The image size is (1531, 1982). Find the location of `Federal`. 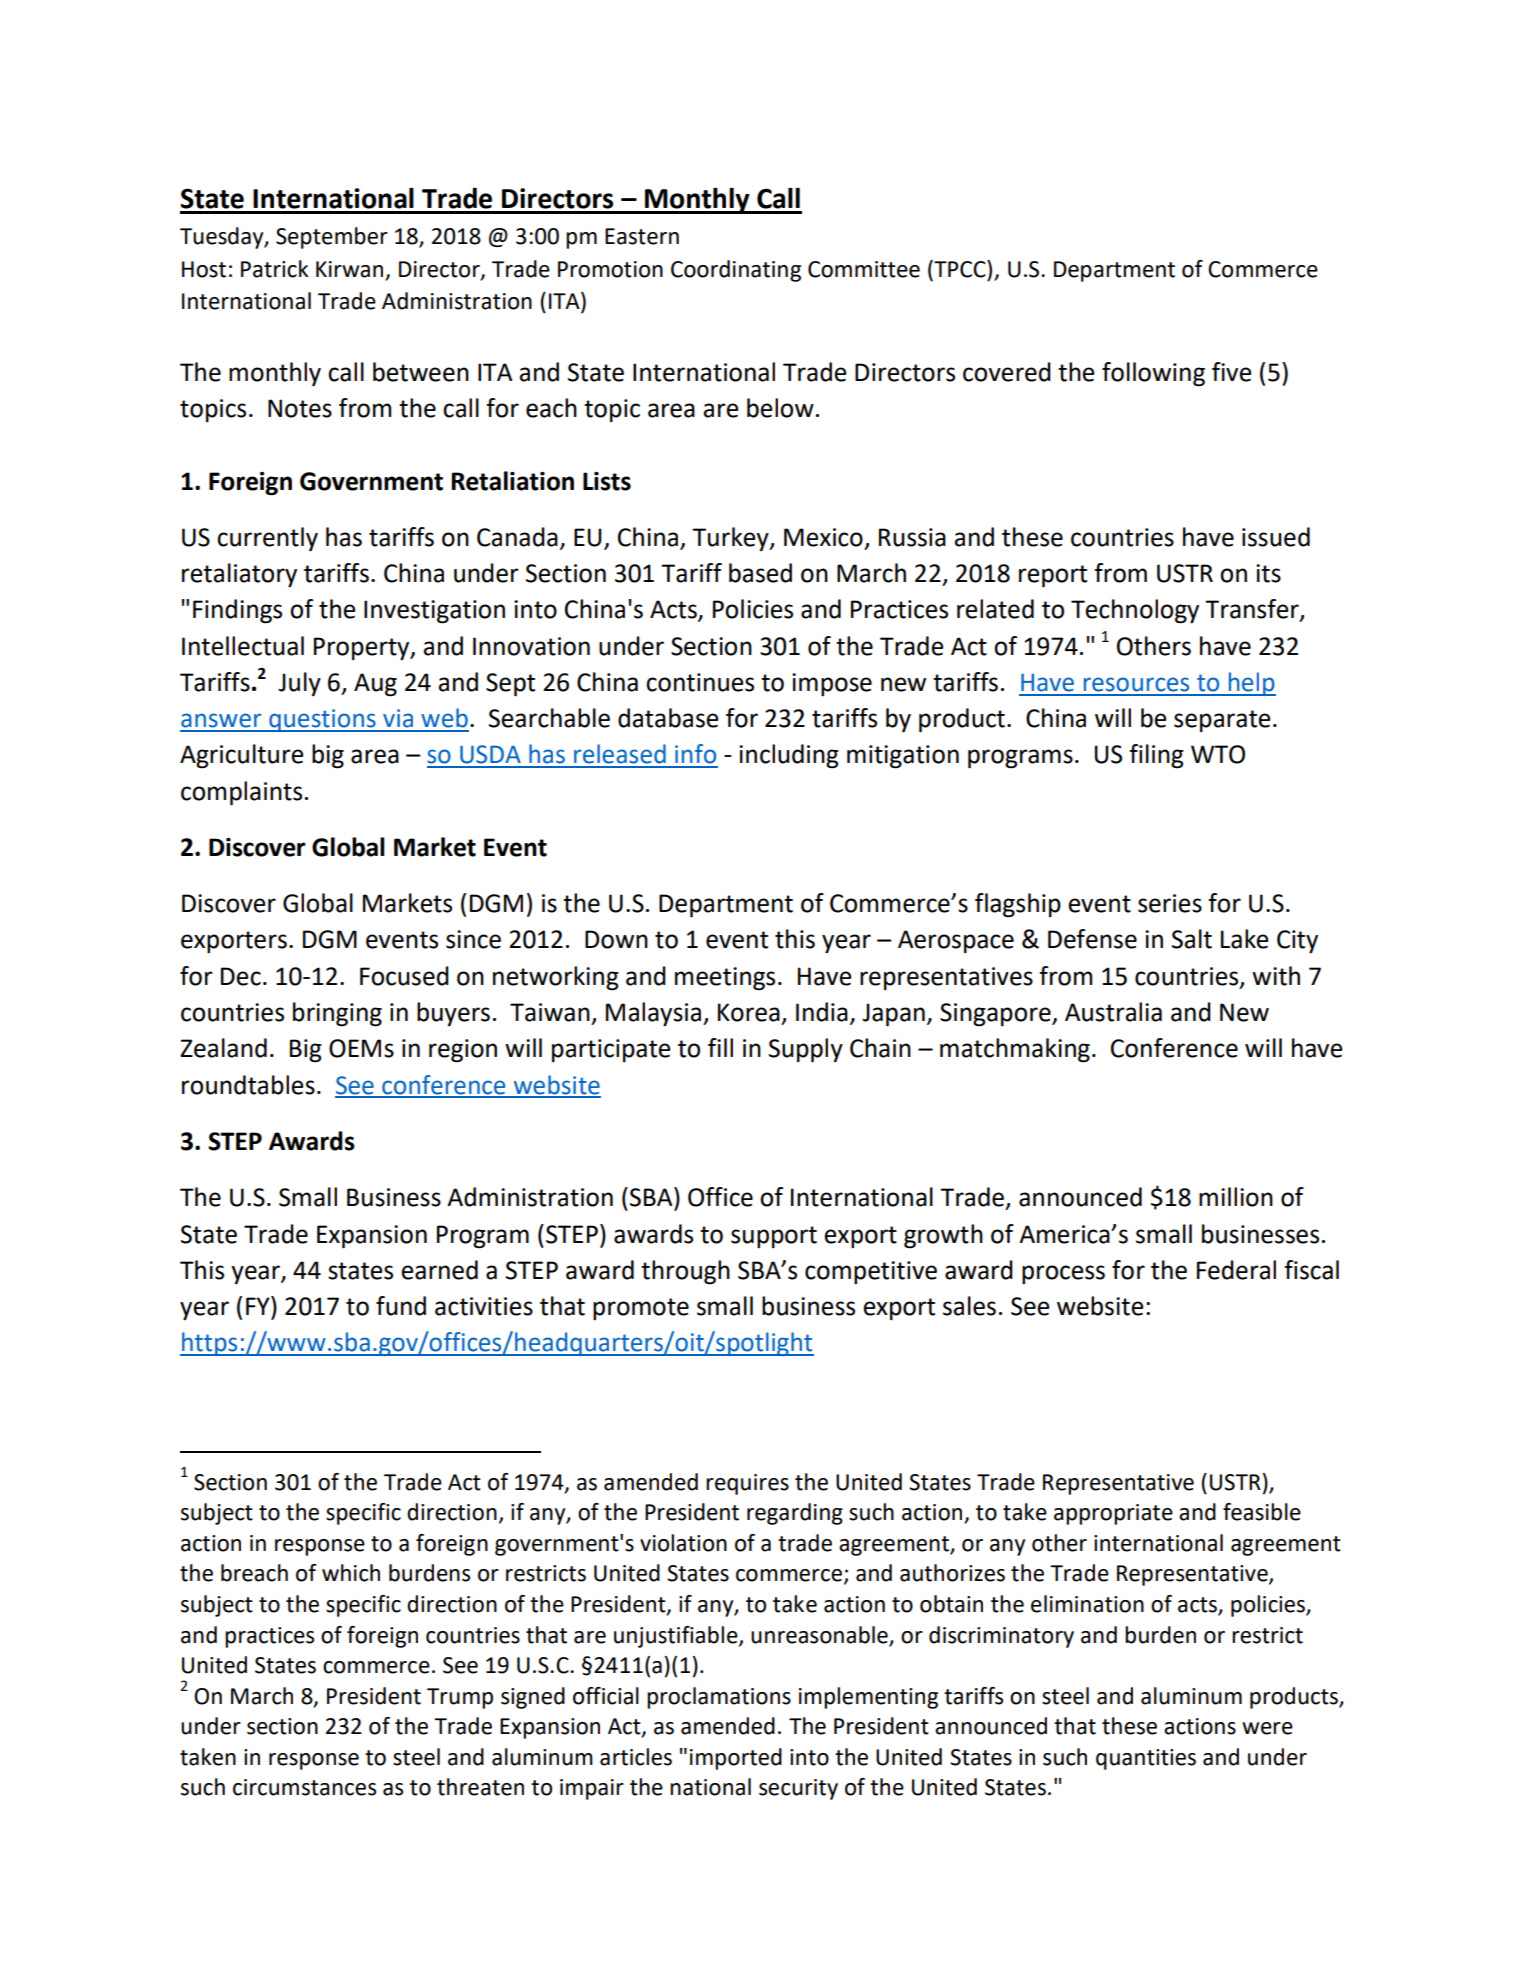

Federal is located at coordinates (1236, 1270).
